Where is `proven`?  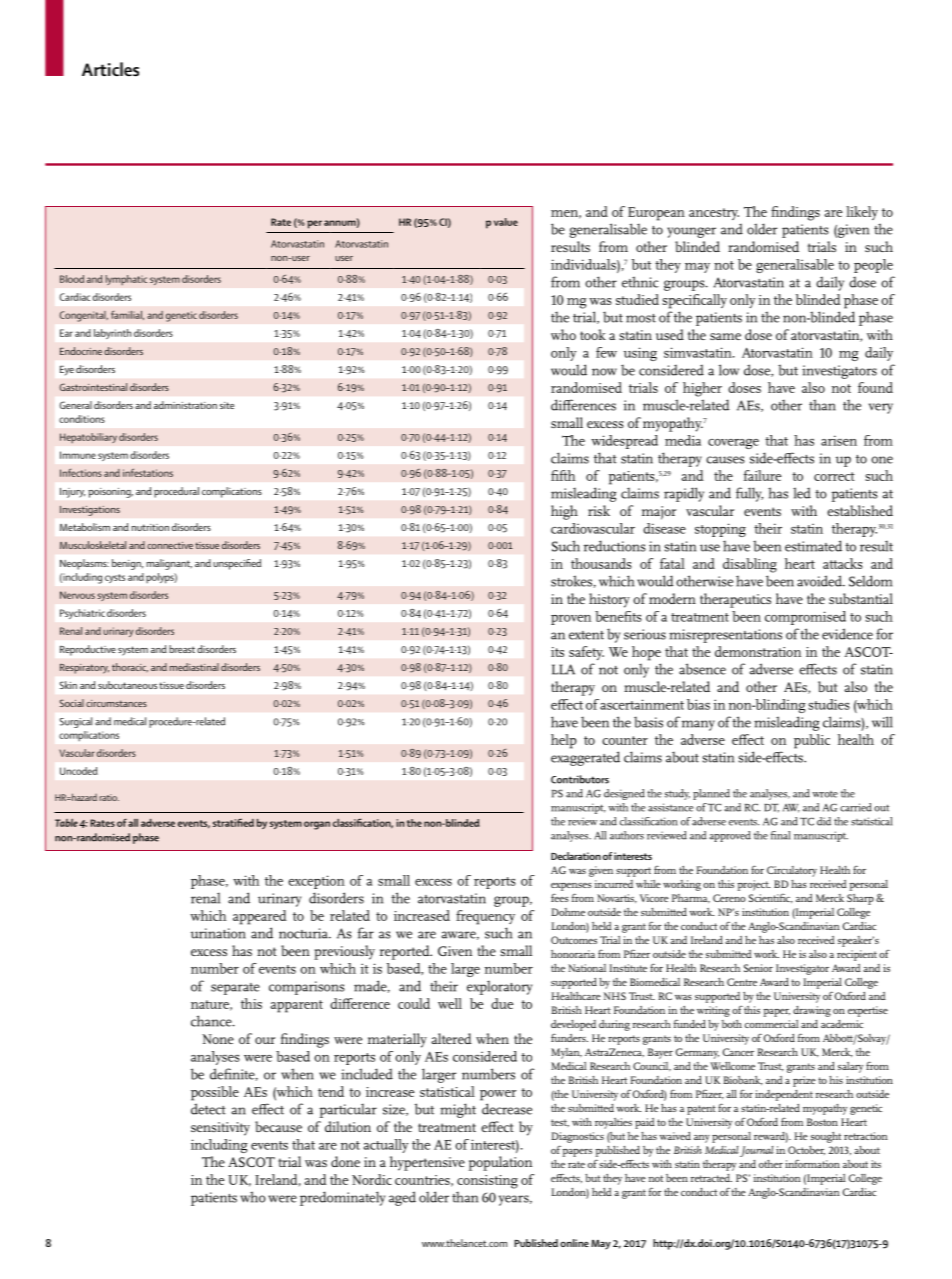 proven is located at coordinates (571, 620).
